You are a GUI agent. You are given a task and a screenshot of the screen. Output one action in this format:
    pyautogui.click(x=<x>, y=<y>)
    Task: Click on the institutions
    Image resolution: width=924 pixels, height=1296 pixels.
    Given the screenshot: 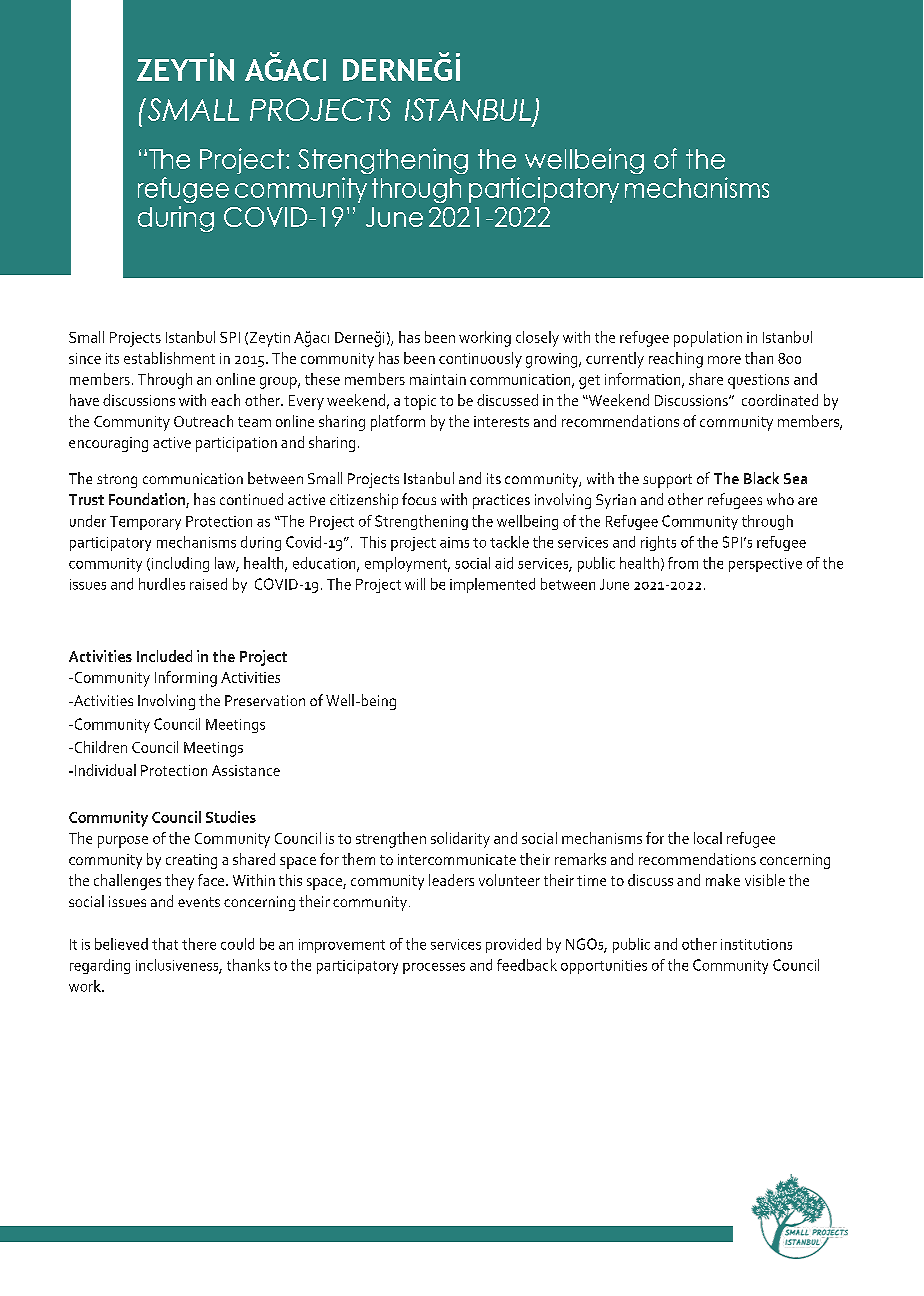 What is the action you would take?
    pyautogui.click(x=756, y=944)
